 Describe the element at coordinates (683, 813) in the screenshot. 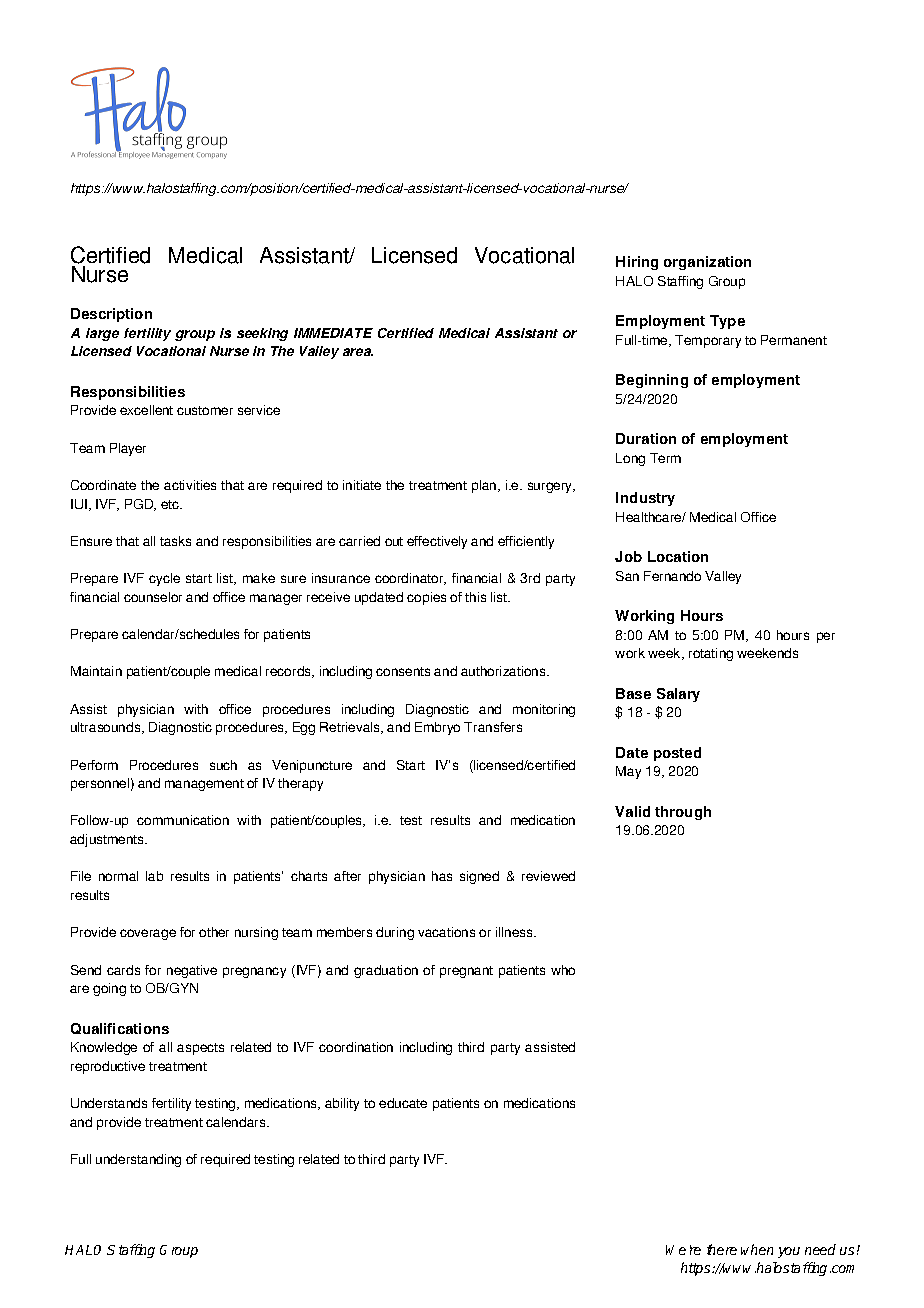

I see `through` at that location.
